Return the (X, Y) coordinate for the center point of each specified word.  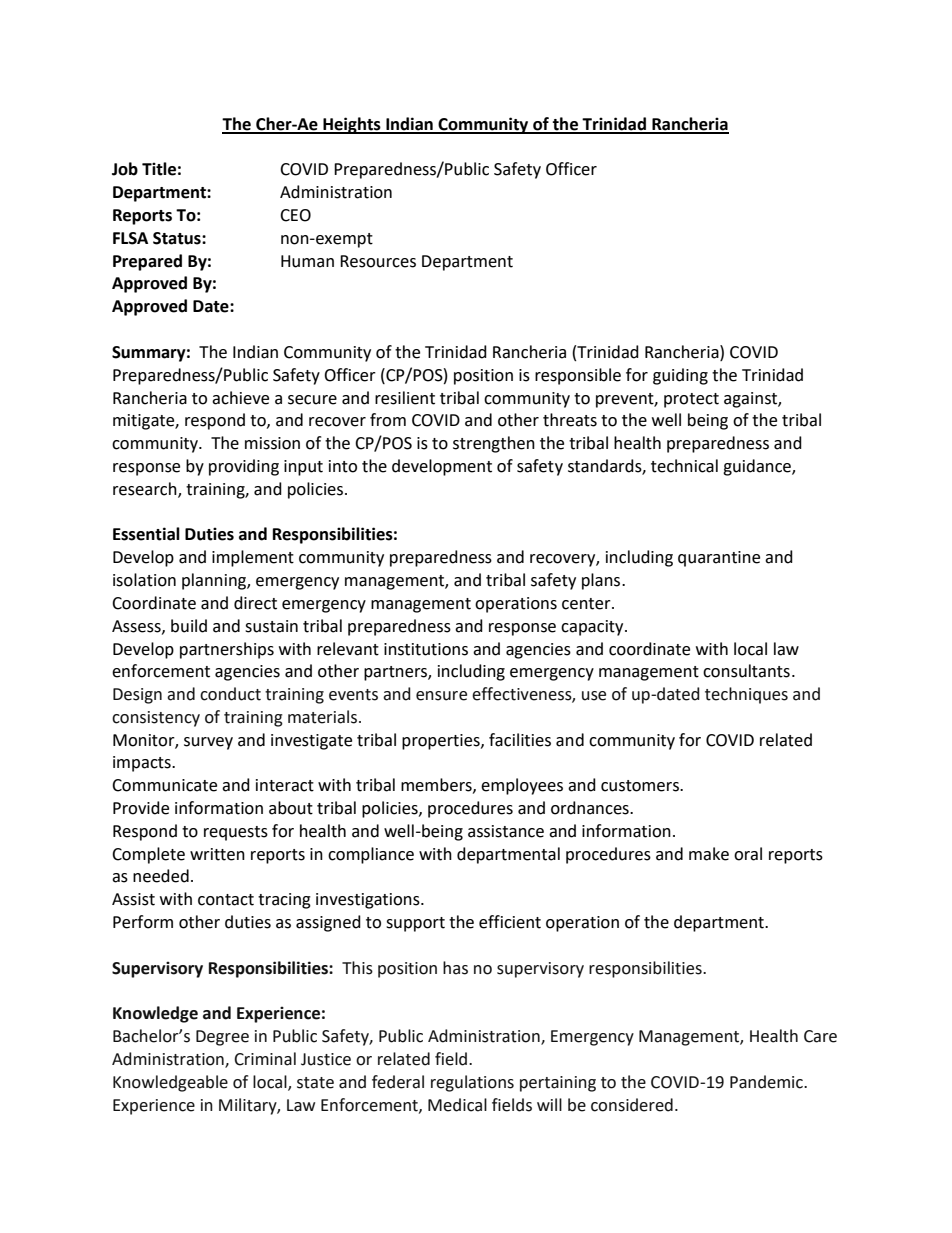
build (189, 626)
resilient (405, 398)
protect (691, 400)
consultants (746, 671)
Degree (222, 1038)
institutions (426, 649)
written (217, 854)
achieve (240, 398)
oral (748, 854)
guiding (680, 376)
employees (522, 786)
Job (125, 169)
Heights (352, 125)
